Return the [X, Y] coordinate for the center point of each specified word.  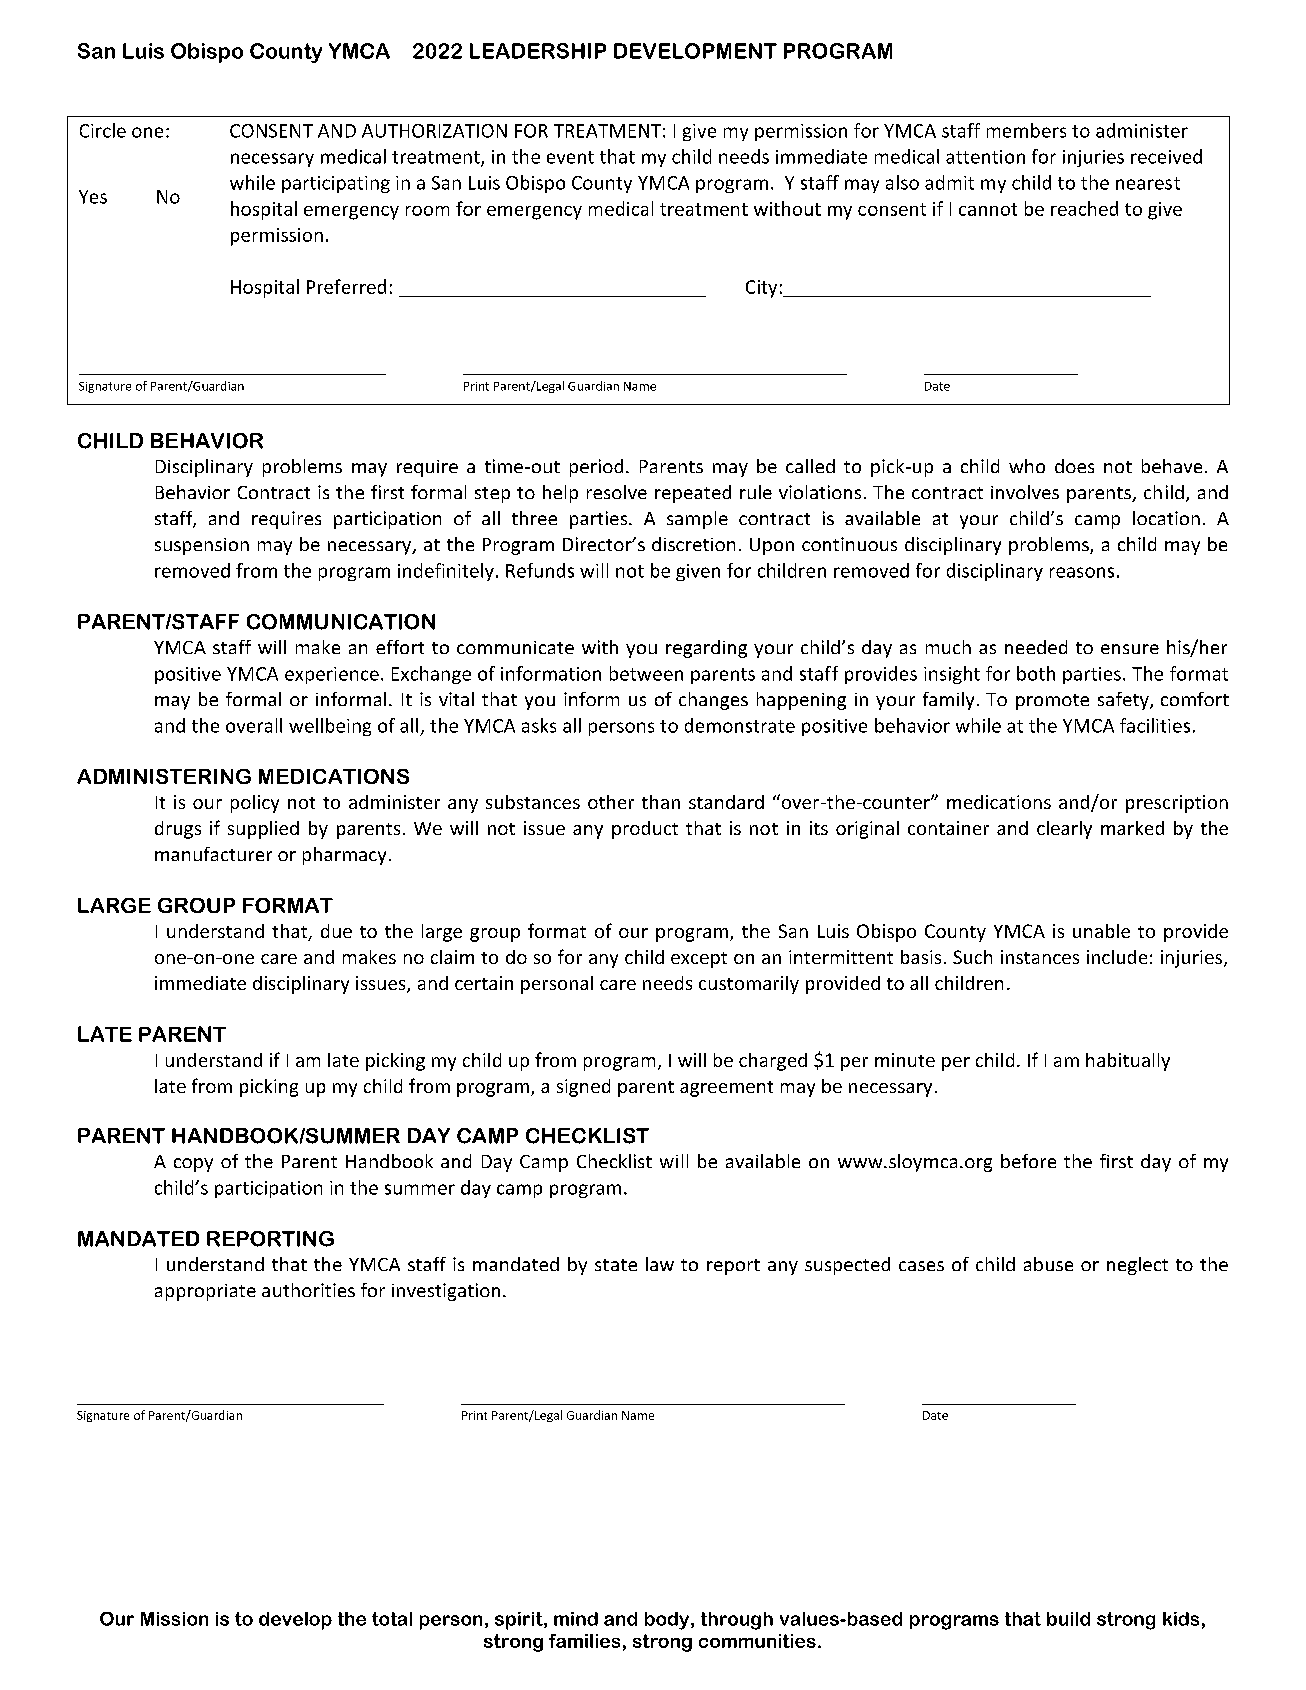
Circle [103, 130]
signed [583, 1088]
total [392, 1619]
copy [193, 1165]
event [570, 157]
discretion [693, 544]
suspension [202, 546]
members [1026, 130]
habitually [1128, 1062]
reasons [1082, 572]
